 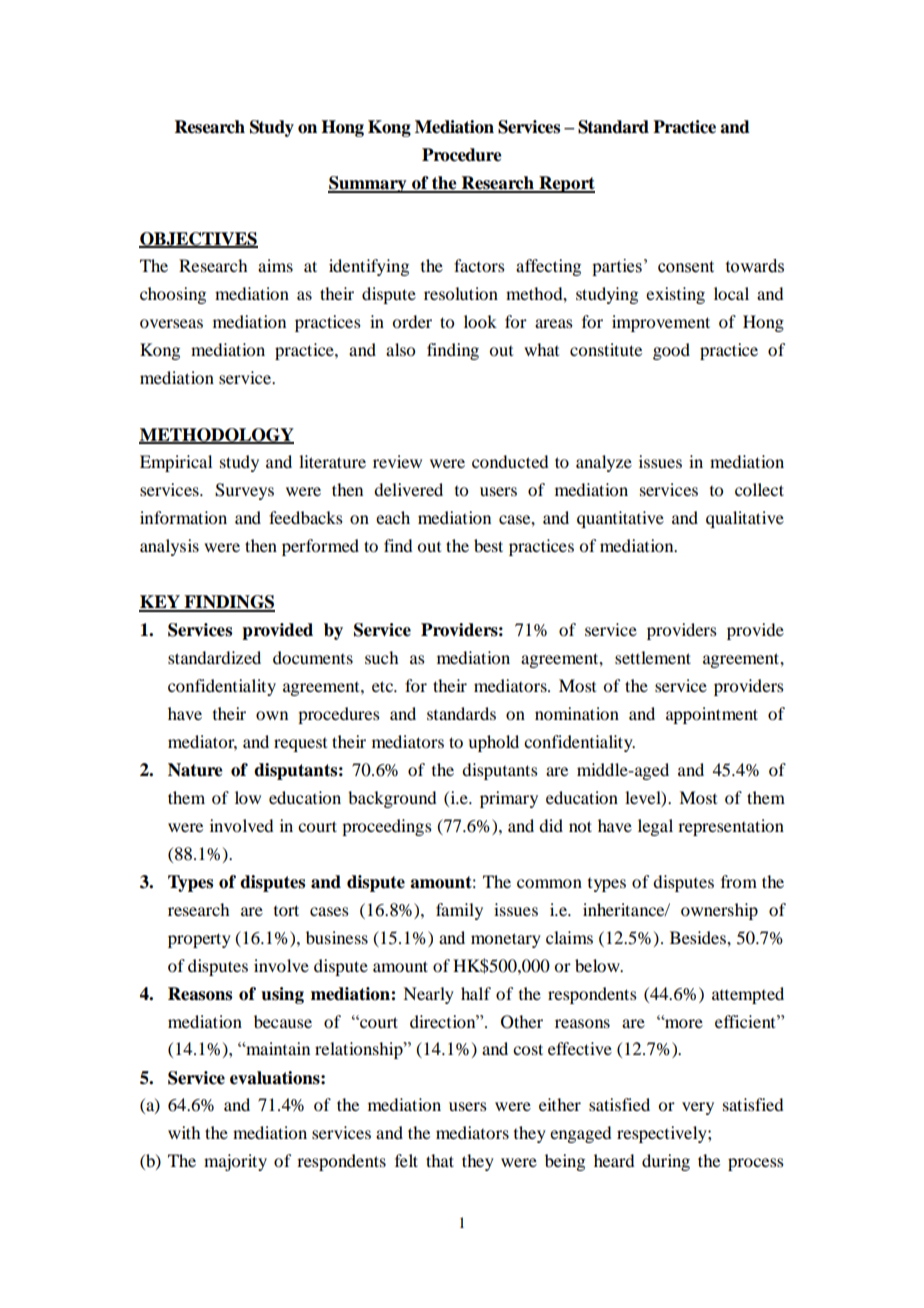 I want to click on Surveys, so click(x=244, y=491).
